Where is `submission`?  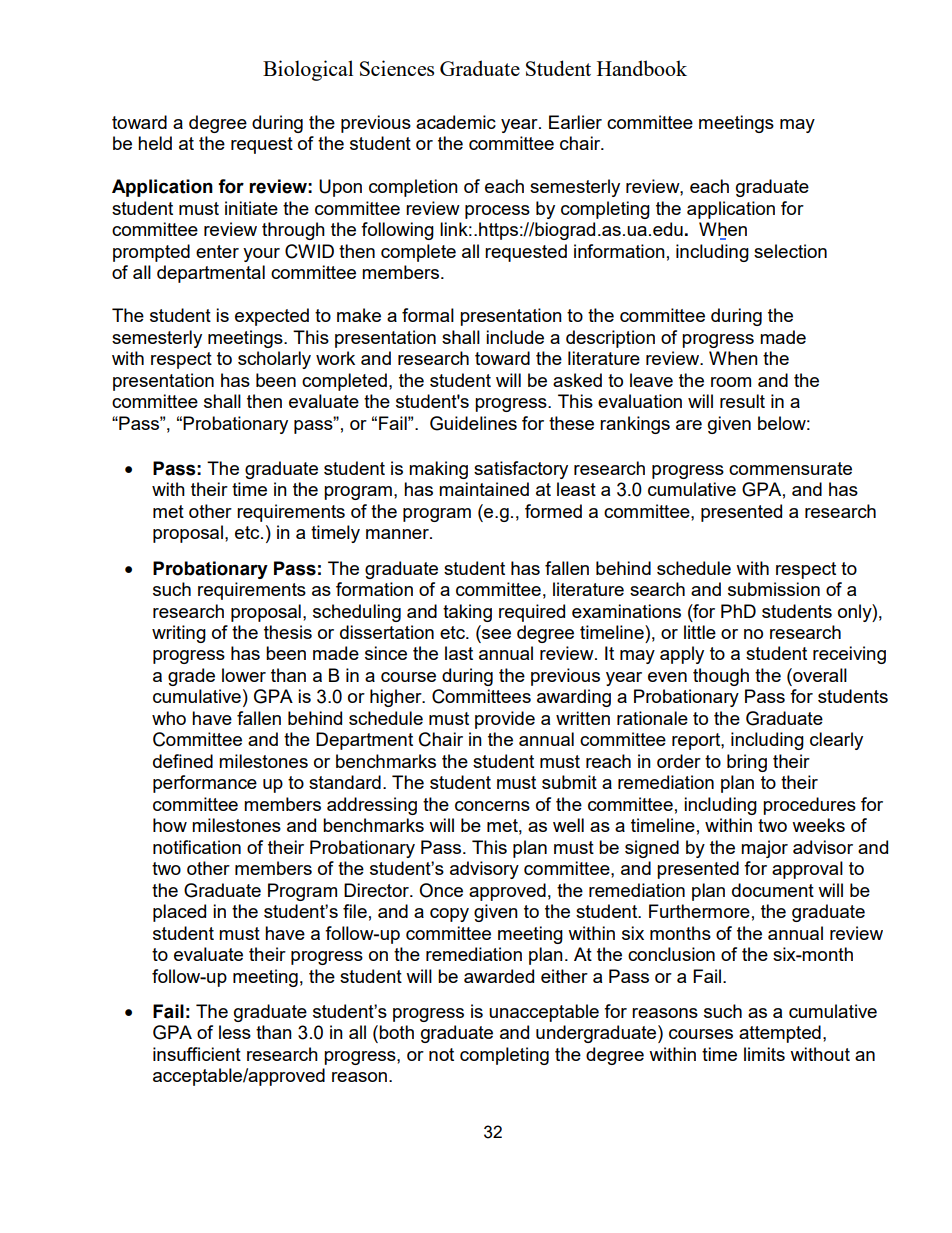
submission is located at coordinates (774, 589).
